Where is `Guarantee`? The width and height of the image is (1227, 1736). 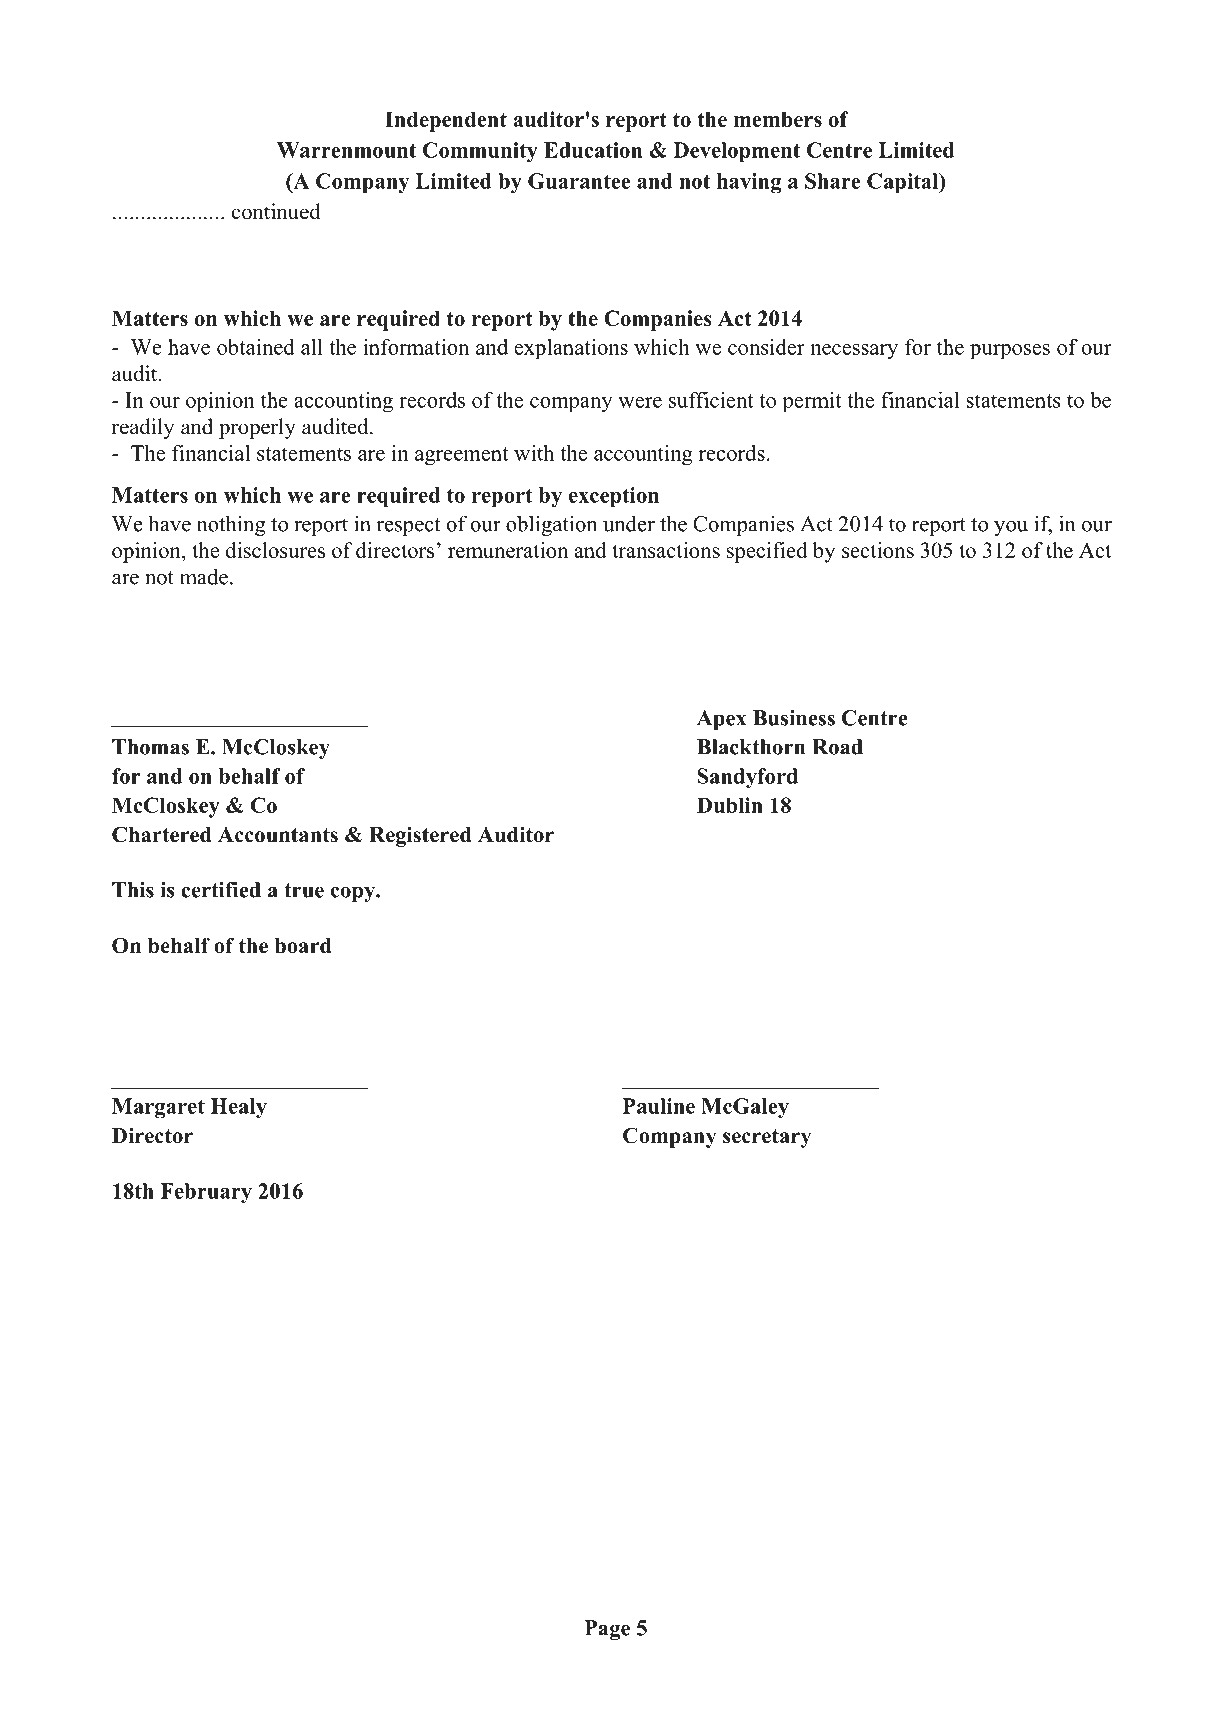 Guarantee is located at coordinates (579, 181).
